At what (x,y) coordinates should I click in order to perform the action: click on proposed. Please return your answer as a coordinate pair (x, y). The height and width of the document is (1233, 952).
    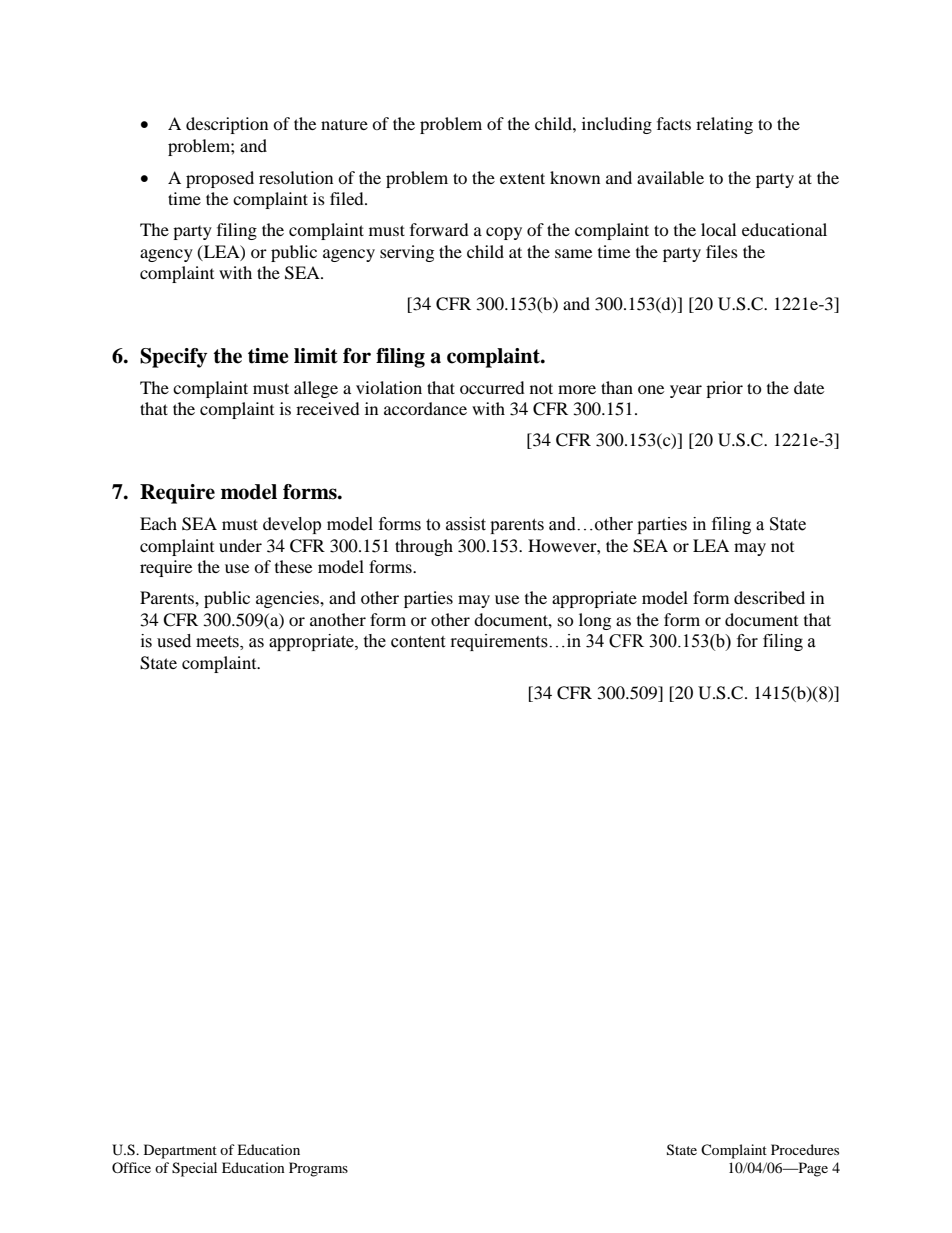
    Looking at the image, I should click on (220, 179).
